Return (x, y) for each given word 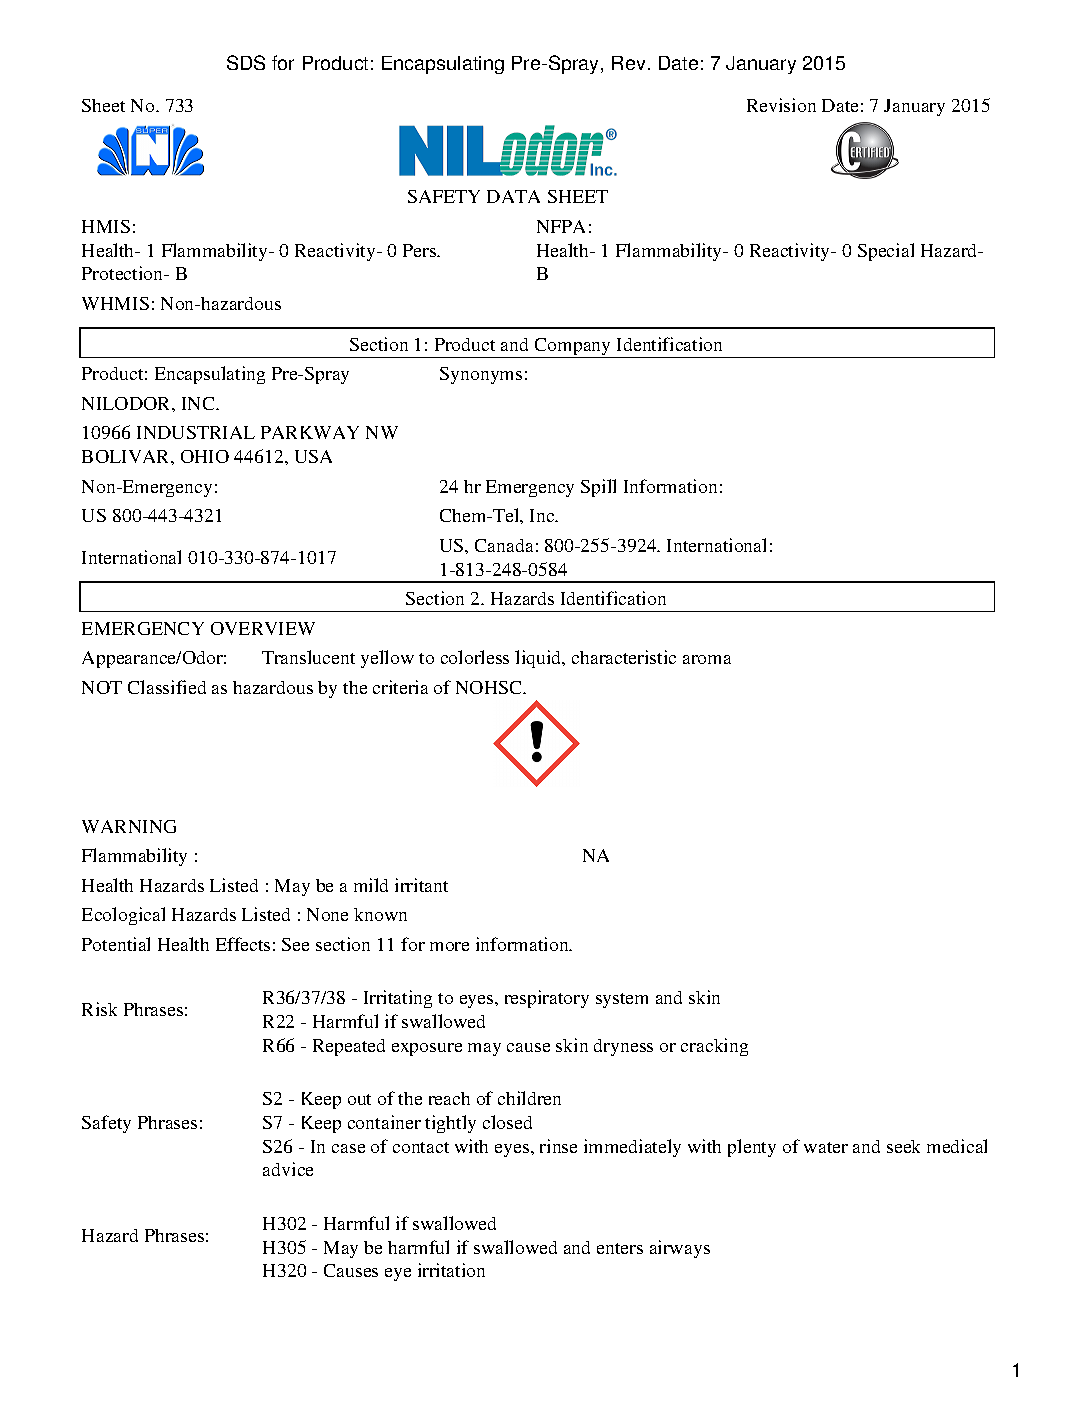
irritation (451, 1270)
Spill (598, 488)
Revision (781, 105)
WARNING (129, 826)
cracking (714, 1047)
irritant (421, 885)
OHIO (205, 456)
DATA (513, 196)
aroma (707, 659)
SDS (246, 62)
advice (288, 1169)
